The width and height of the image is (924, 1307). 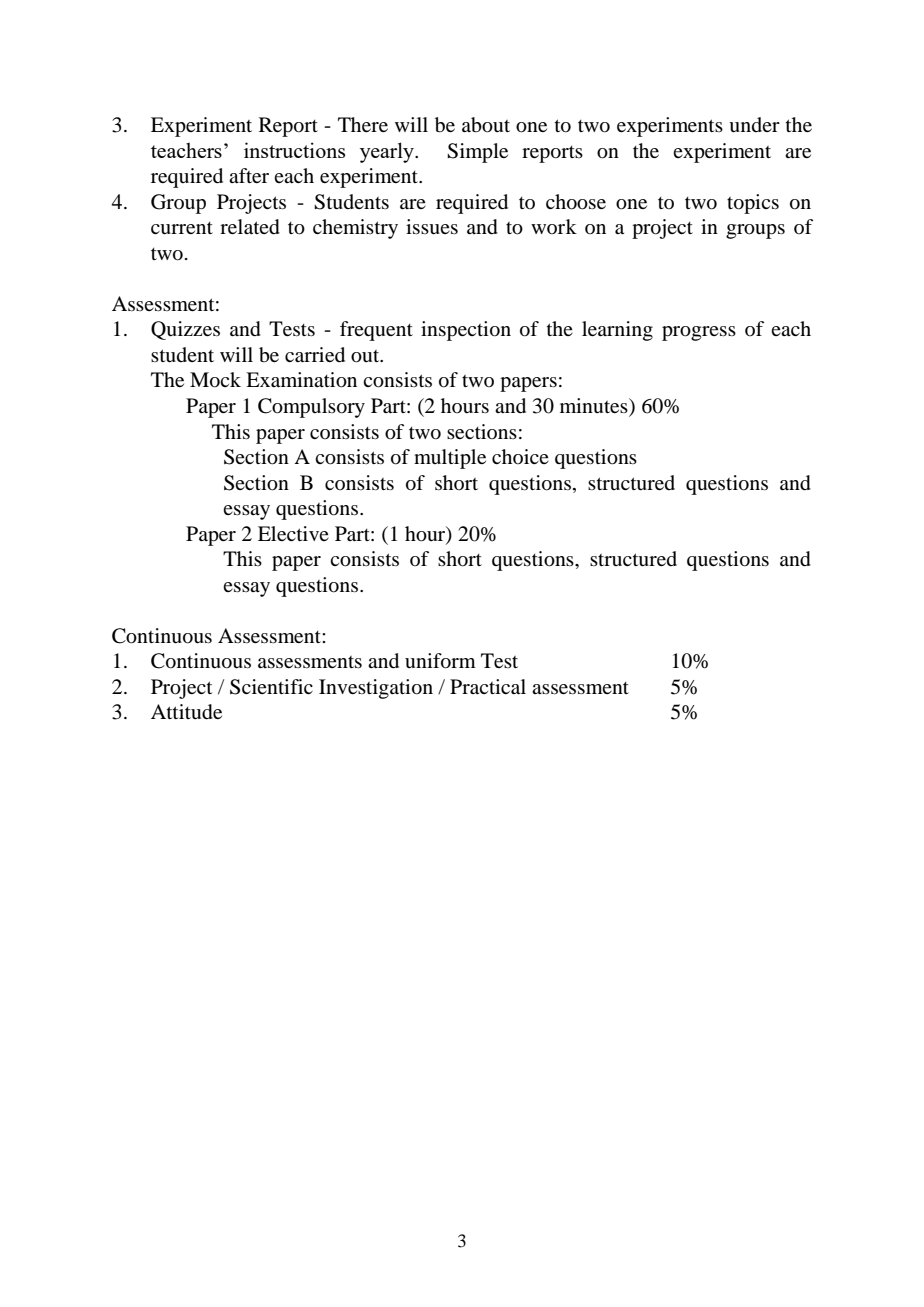 I want to click on Compulsory, so click(x=311, y=408).
